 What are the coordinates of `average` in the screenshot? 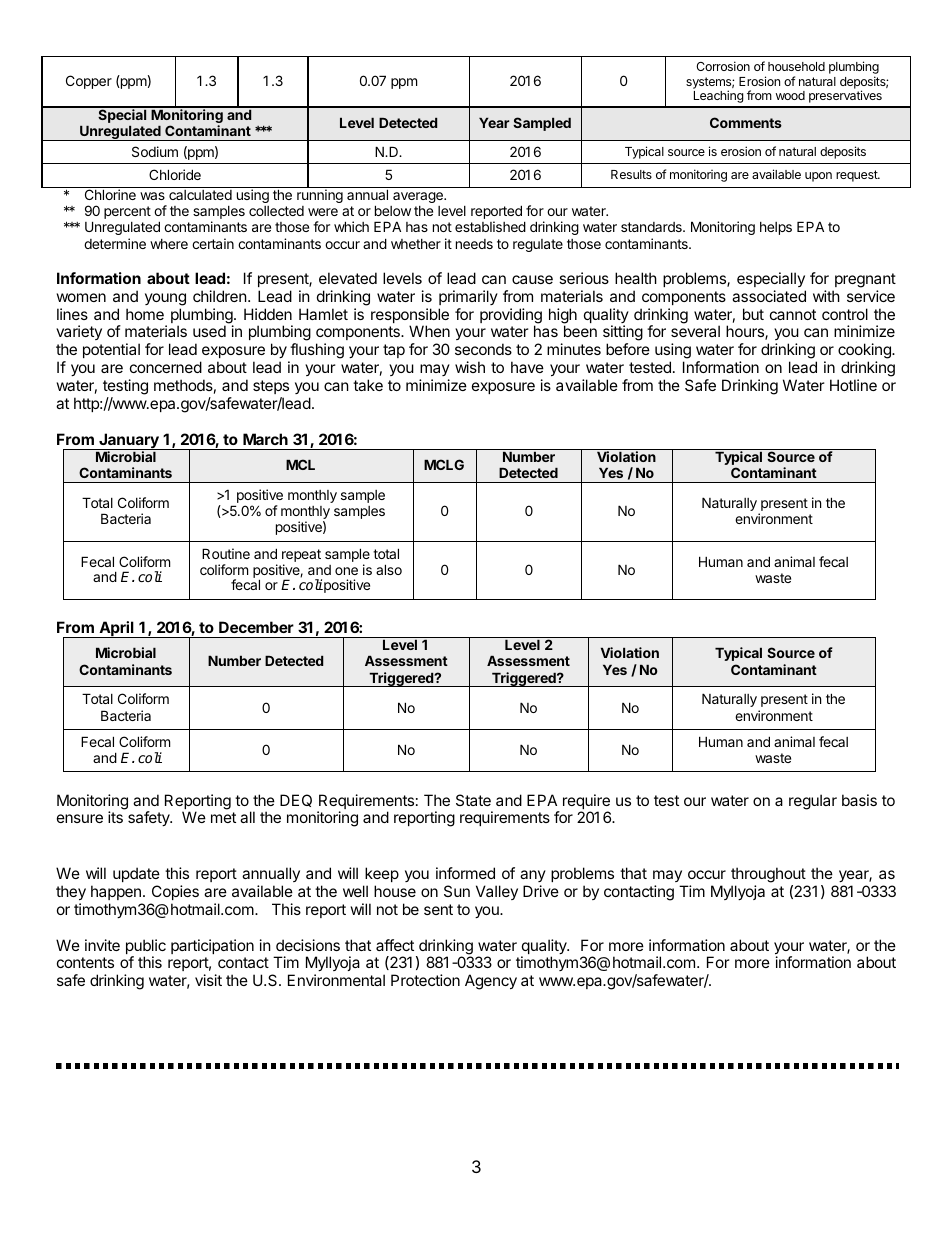 It's located at (419, 197).
